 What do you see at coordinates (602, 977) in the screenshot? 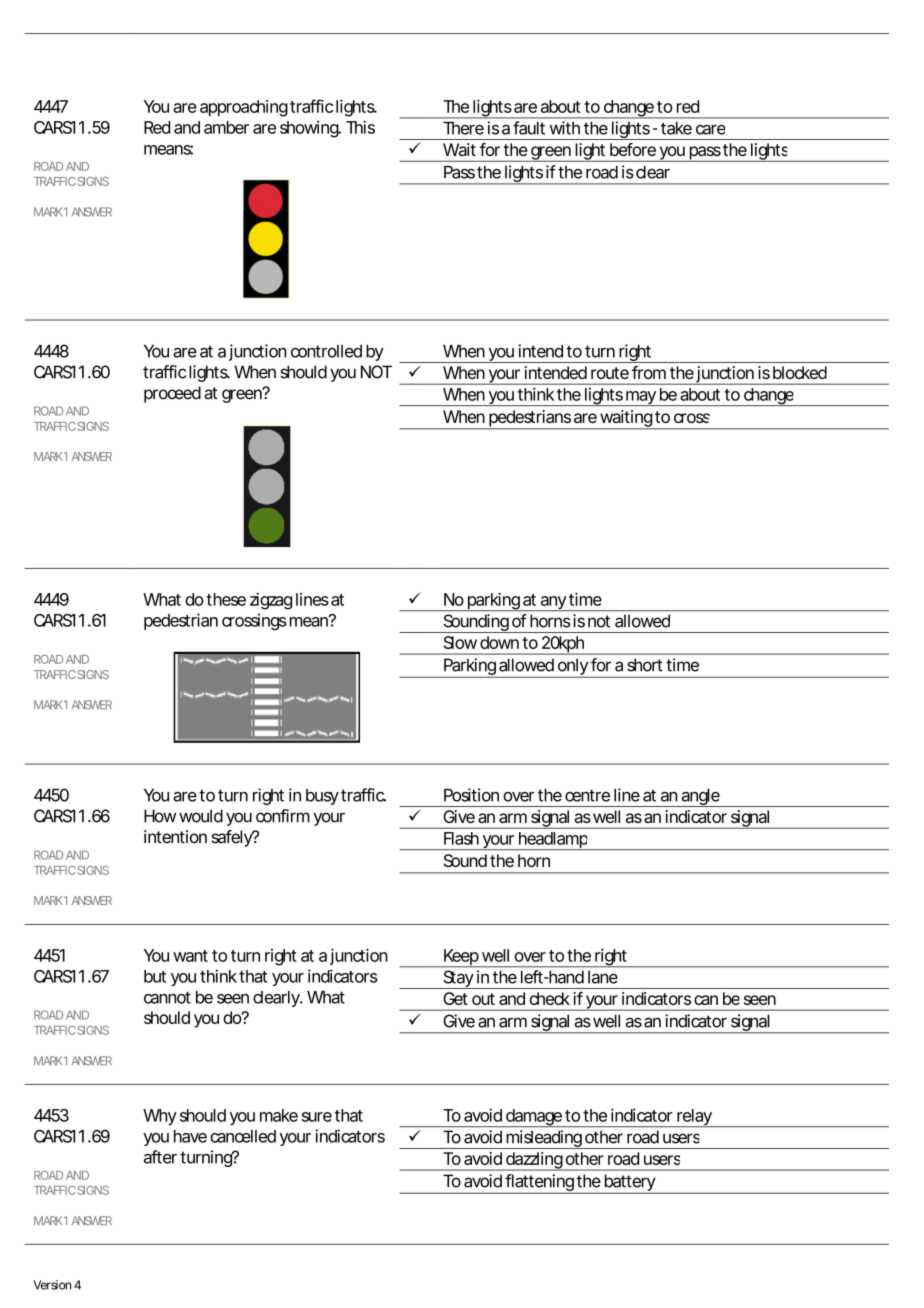
I see `lane` at bounding box center [602, 977].
